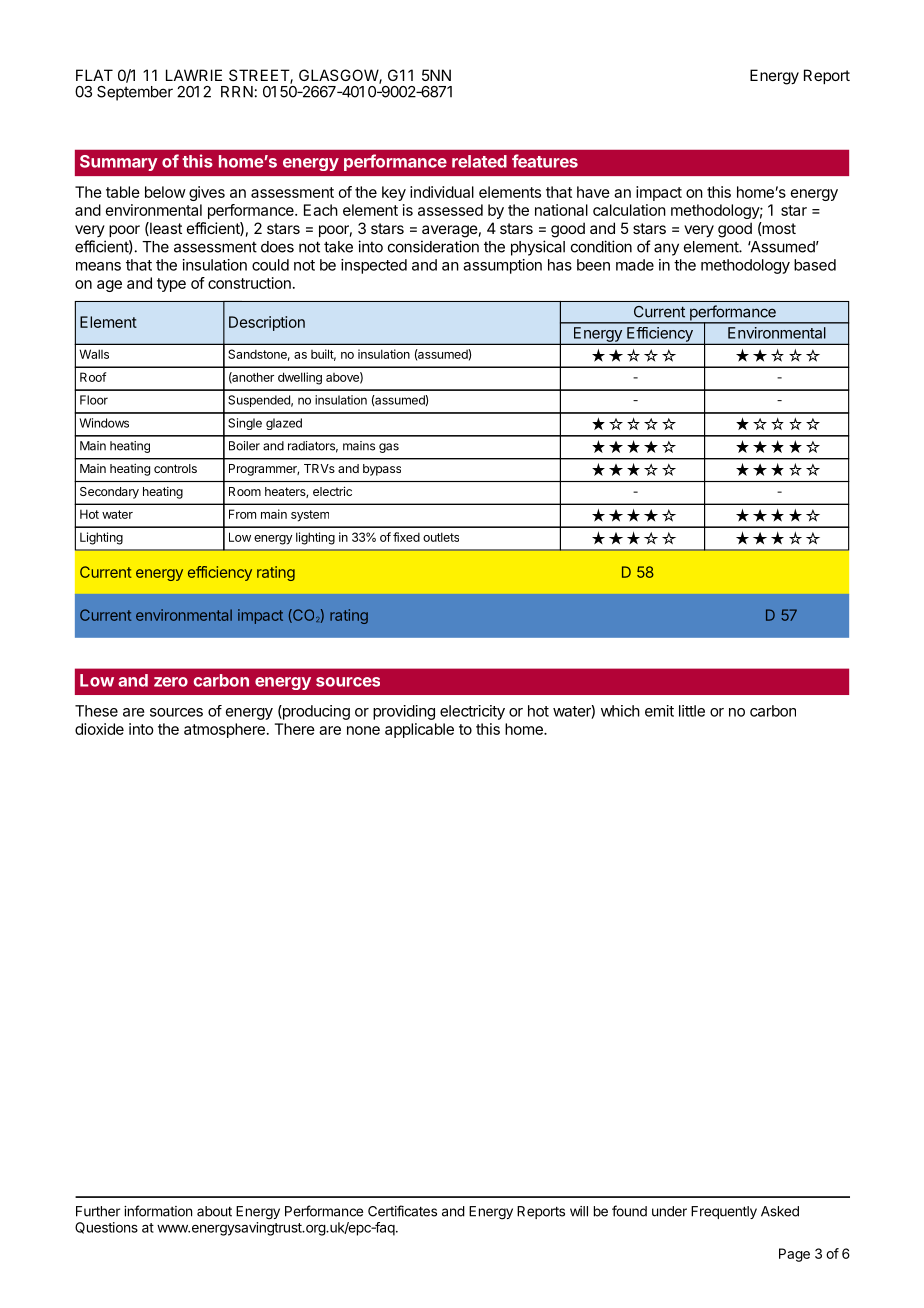  Describe the element at coordinates (502, 266) in the image. I see `assumption` at that location.
